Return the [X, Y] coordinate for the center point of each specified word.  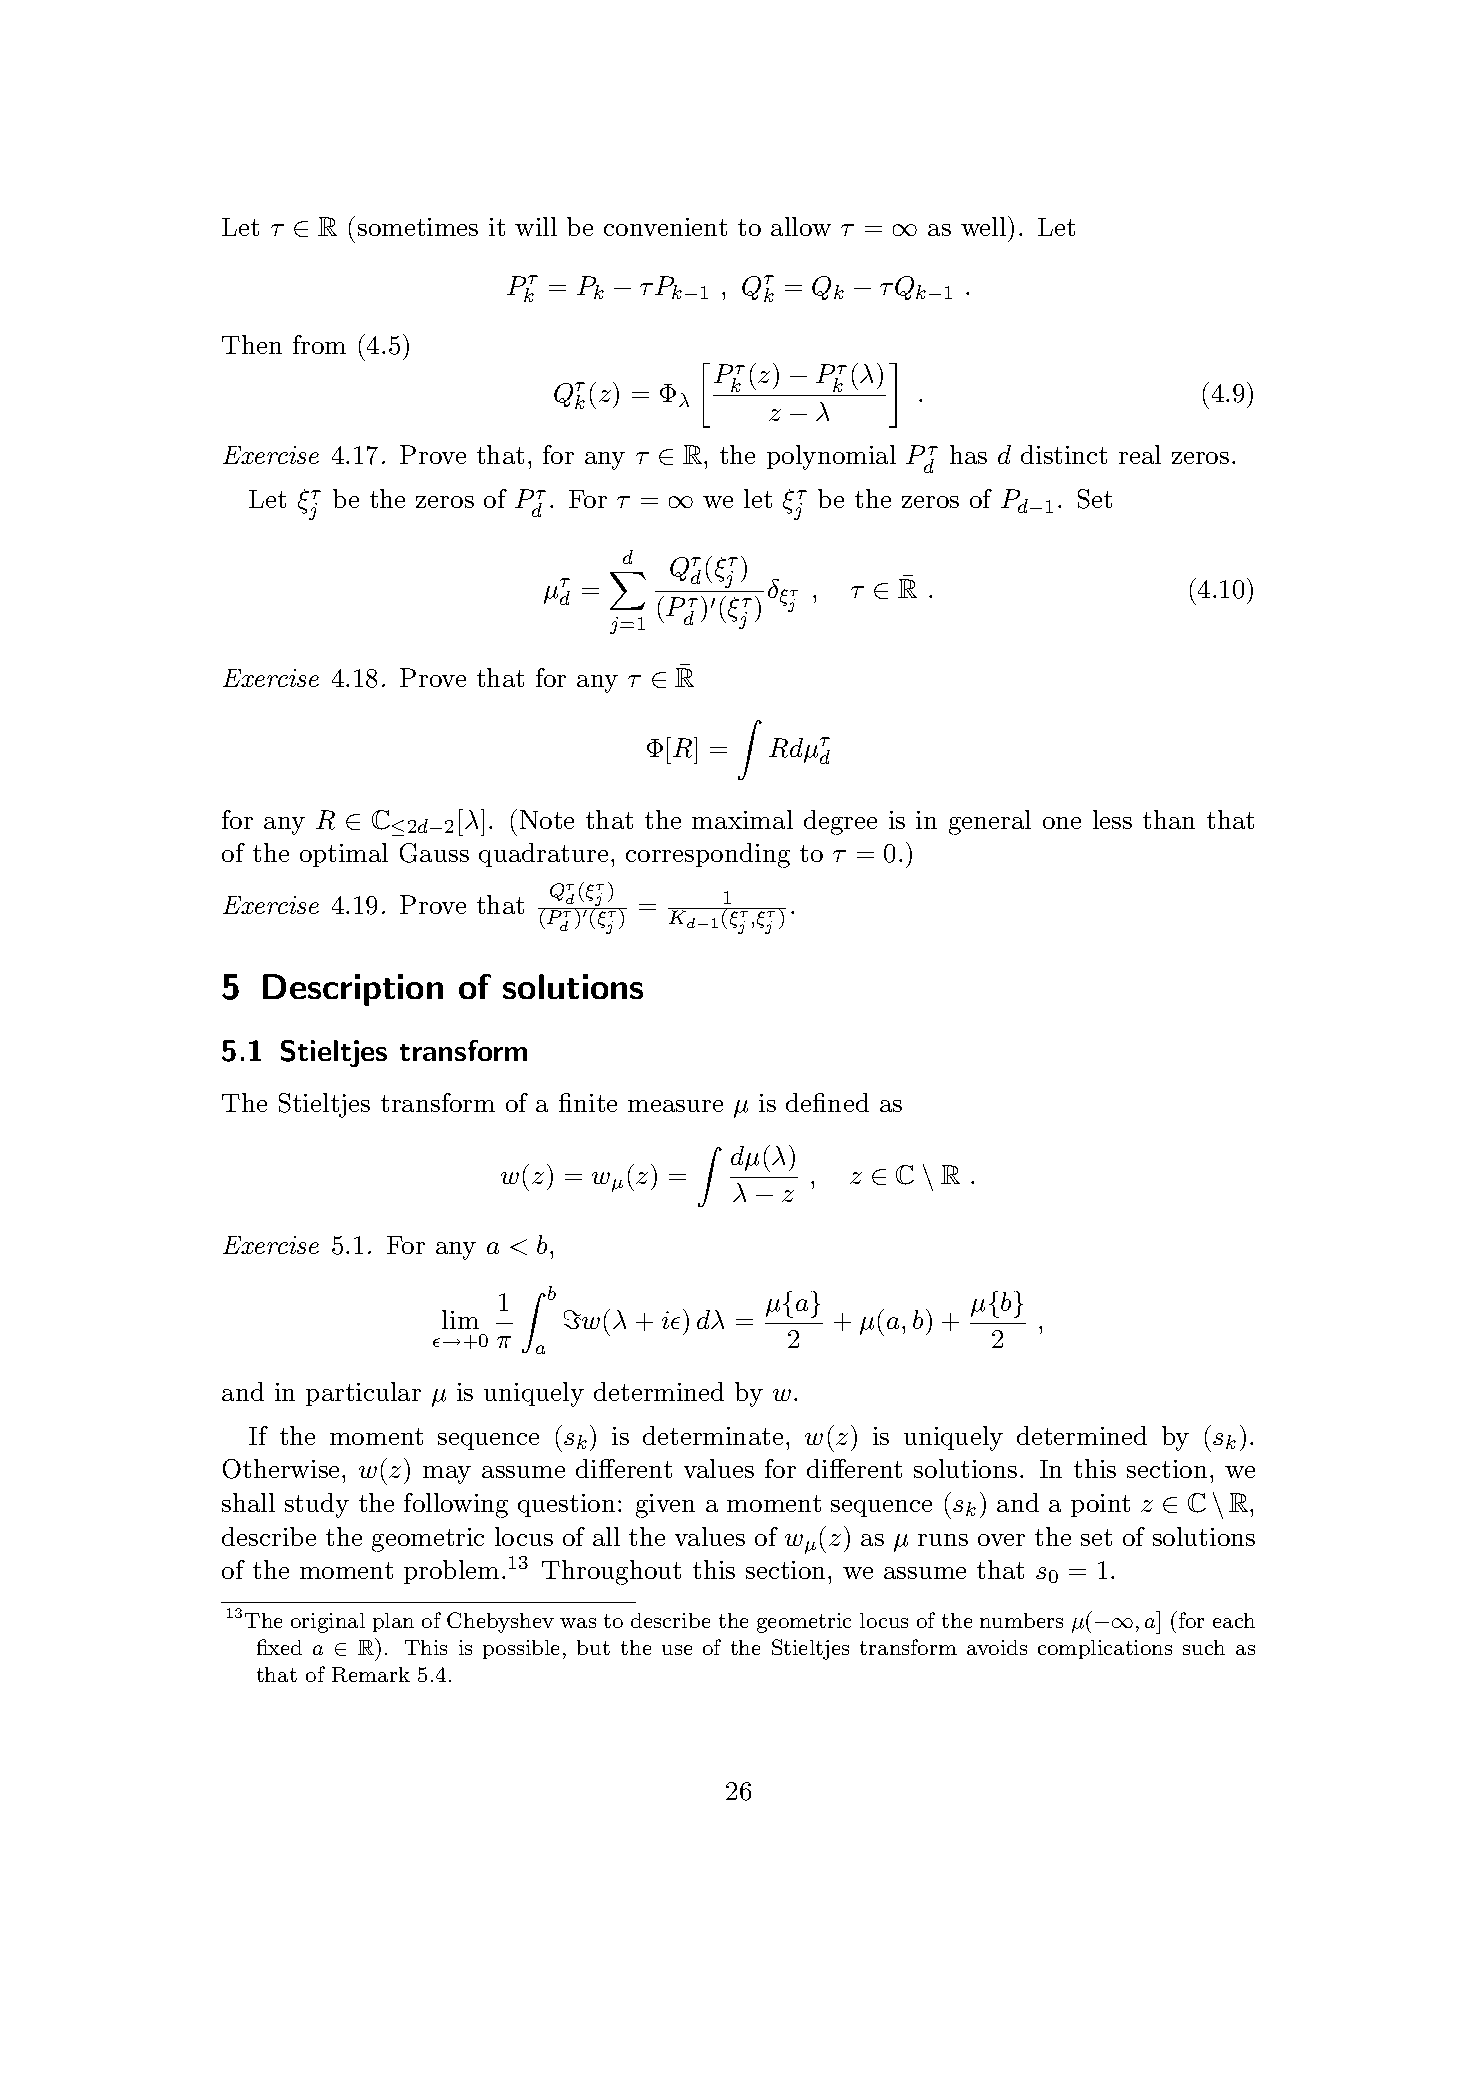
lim [460, 1319]
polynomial [831, 457]
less [1112, 819]
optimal [344, 855]
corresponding [708, 855]
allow [801, 226]
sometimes [418, 227]
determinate [713, 1435]
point [1100, 1505]
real [1140, 454]
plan [393, 1622]
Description [353, 990]
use [677, 1650]
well [985, 226]
